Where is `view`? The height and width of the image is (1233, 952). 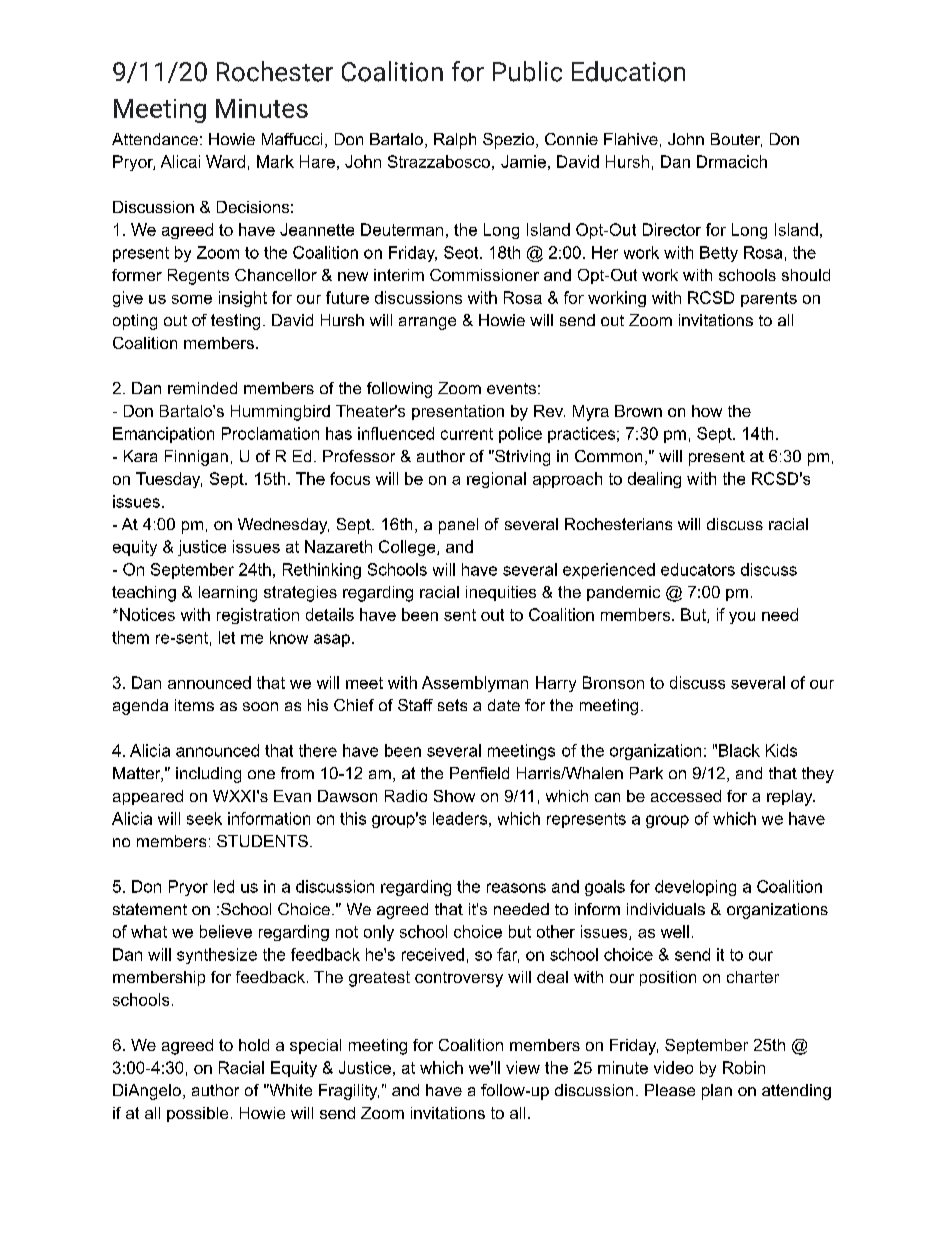 view is located at coordinates (523, 1067).
